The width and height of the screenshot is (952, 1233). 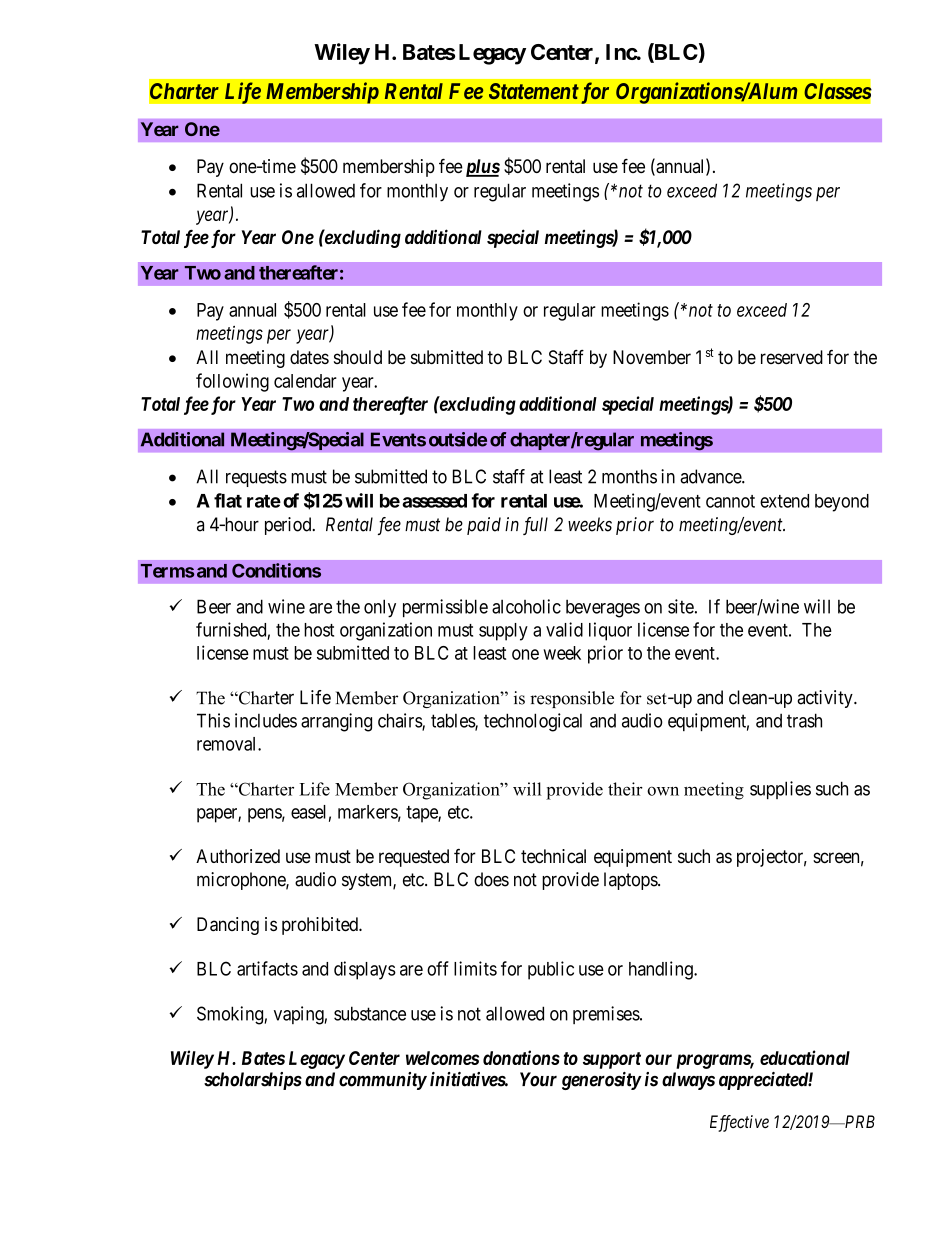 I want to click on should, so click(x=358, y=357).
